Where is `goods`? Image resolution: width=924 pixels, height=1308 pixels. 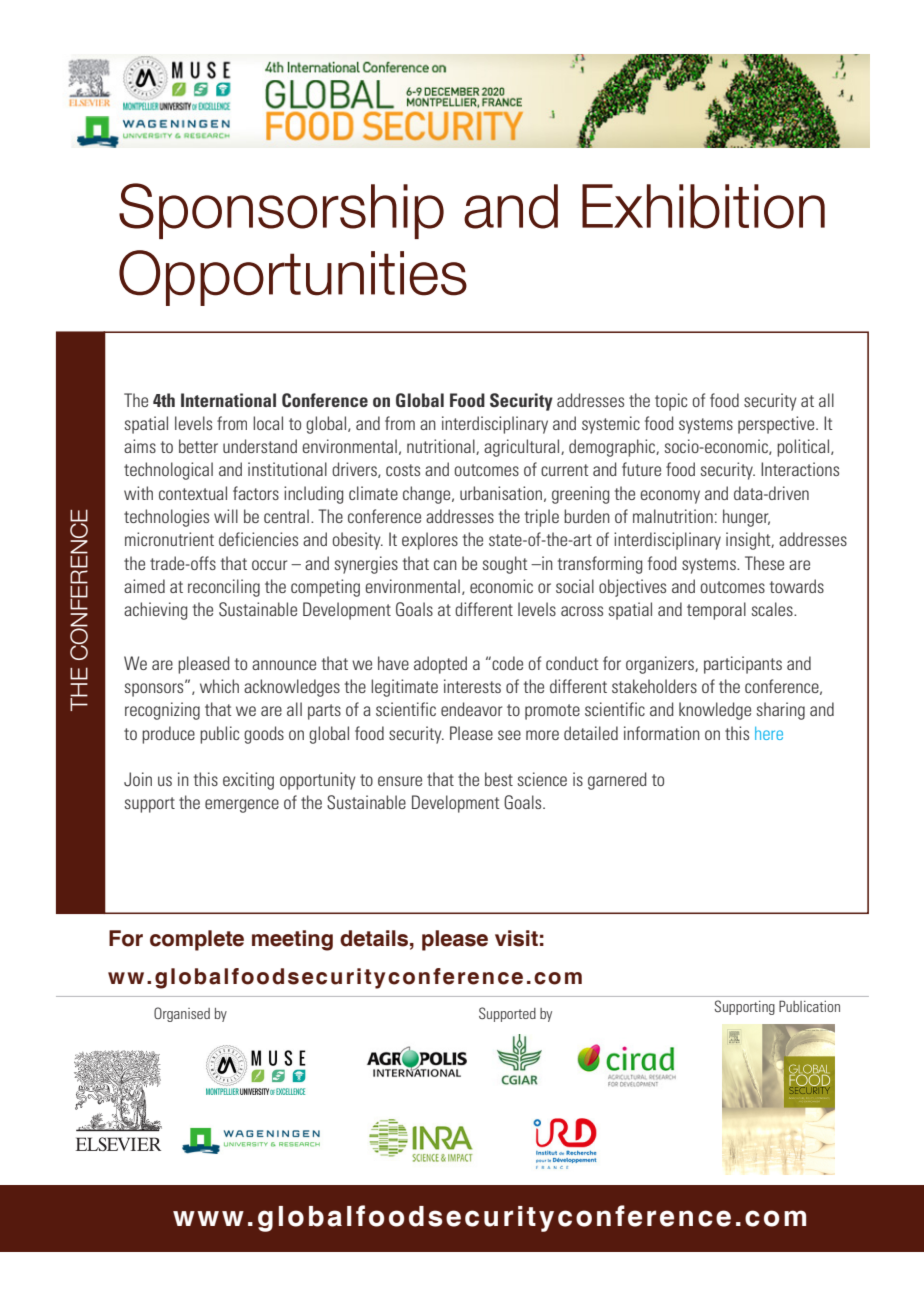 goods is located at coordinates (264, 735).
